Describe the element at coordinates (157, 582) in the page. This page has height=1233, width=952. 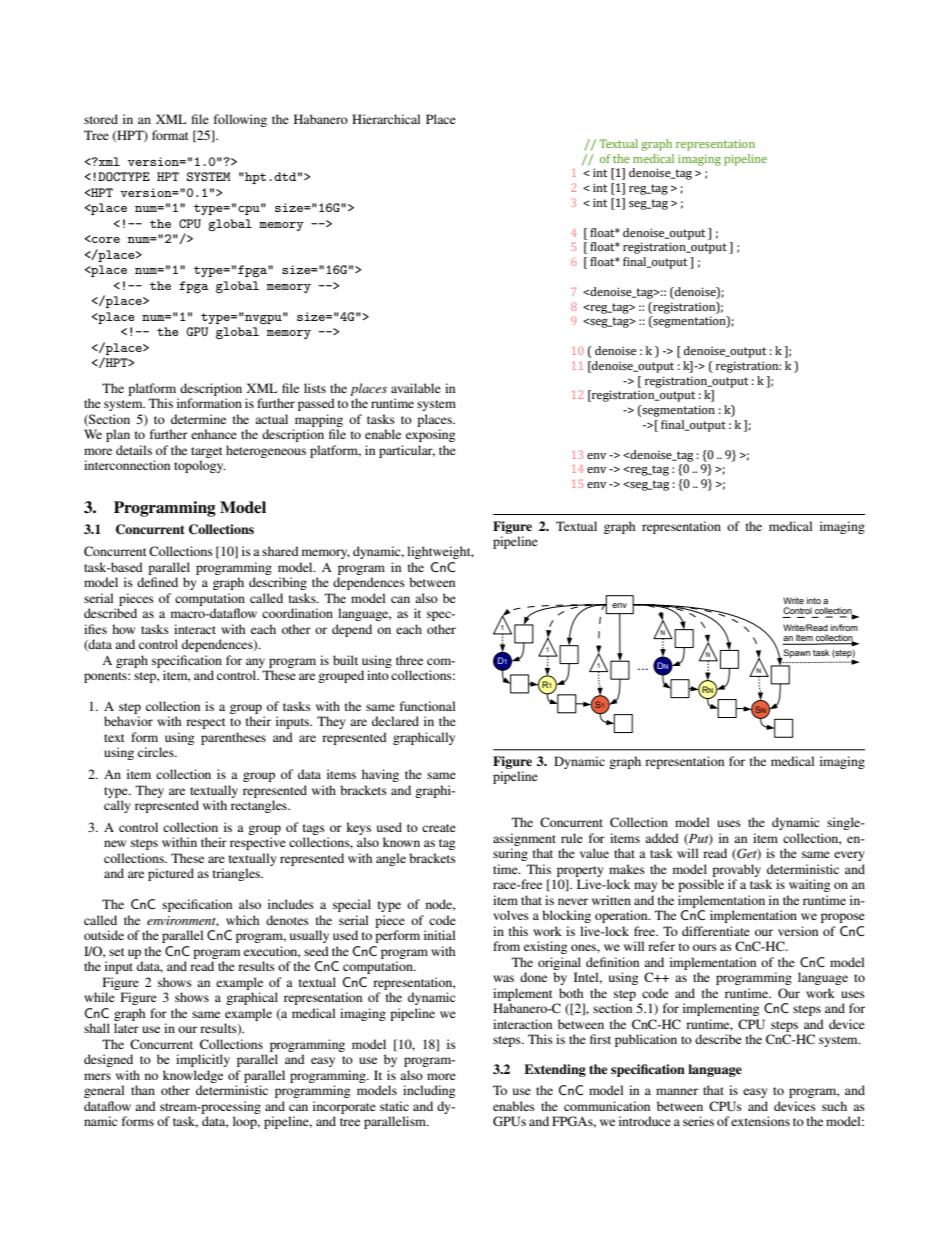
I see `defined` at that location.
